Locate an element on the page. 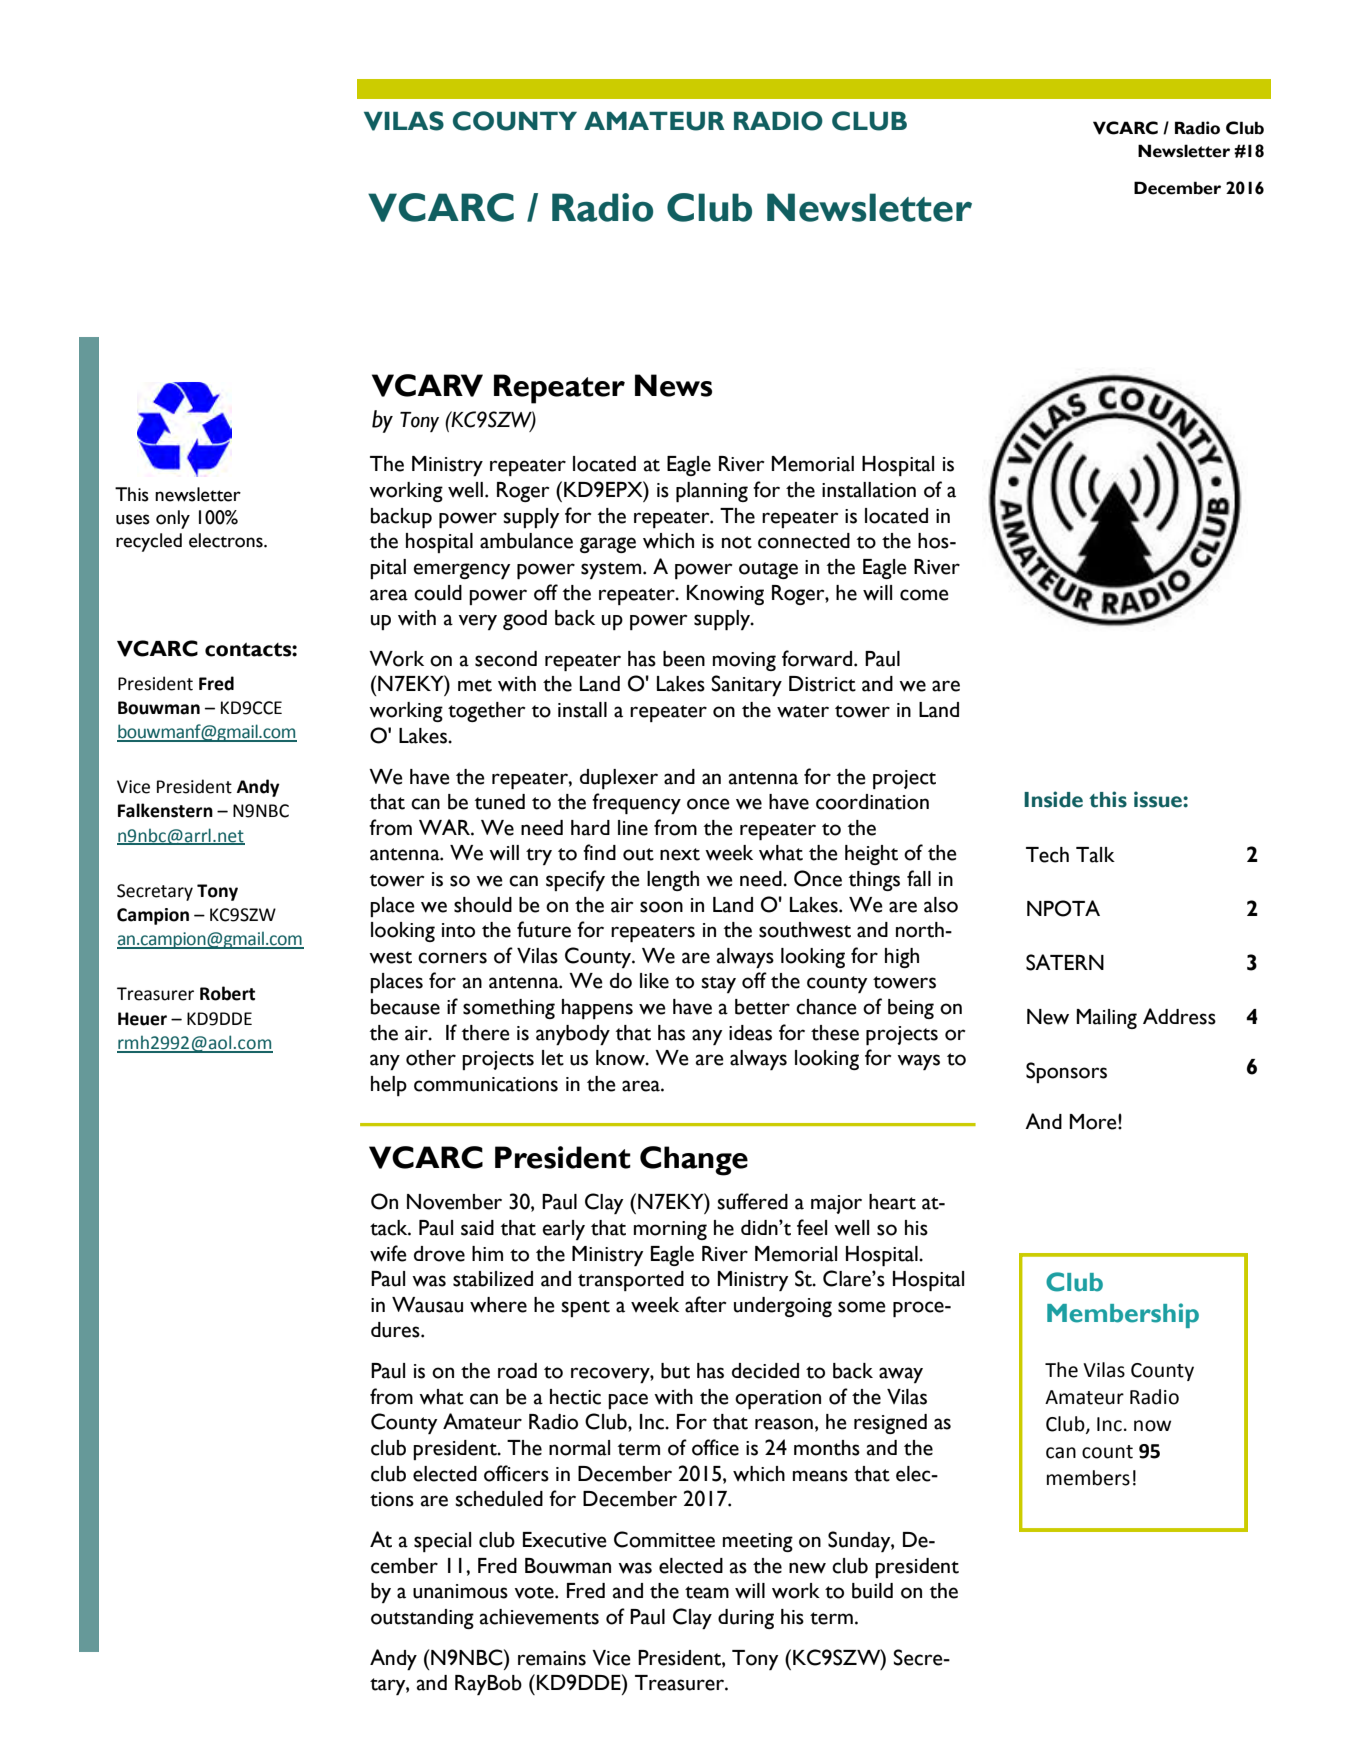  Tech is located at coordinates (1047, 855).
